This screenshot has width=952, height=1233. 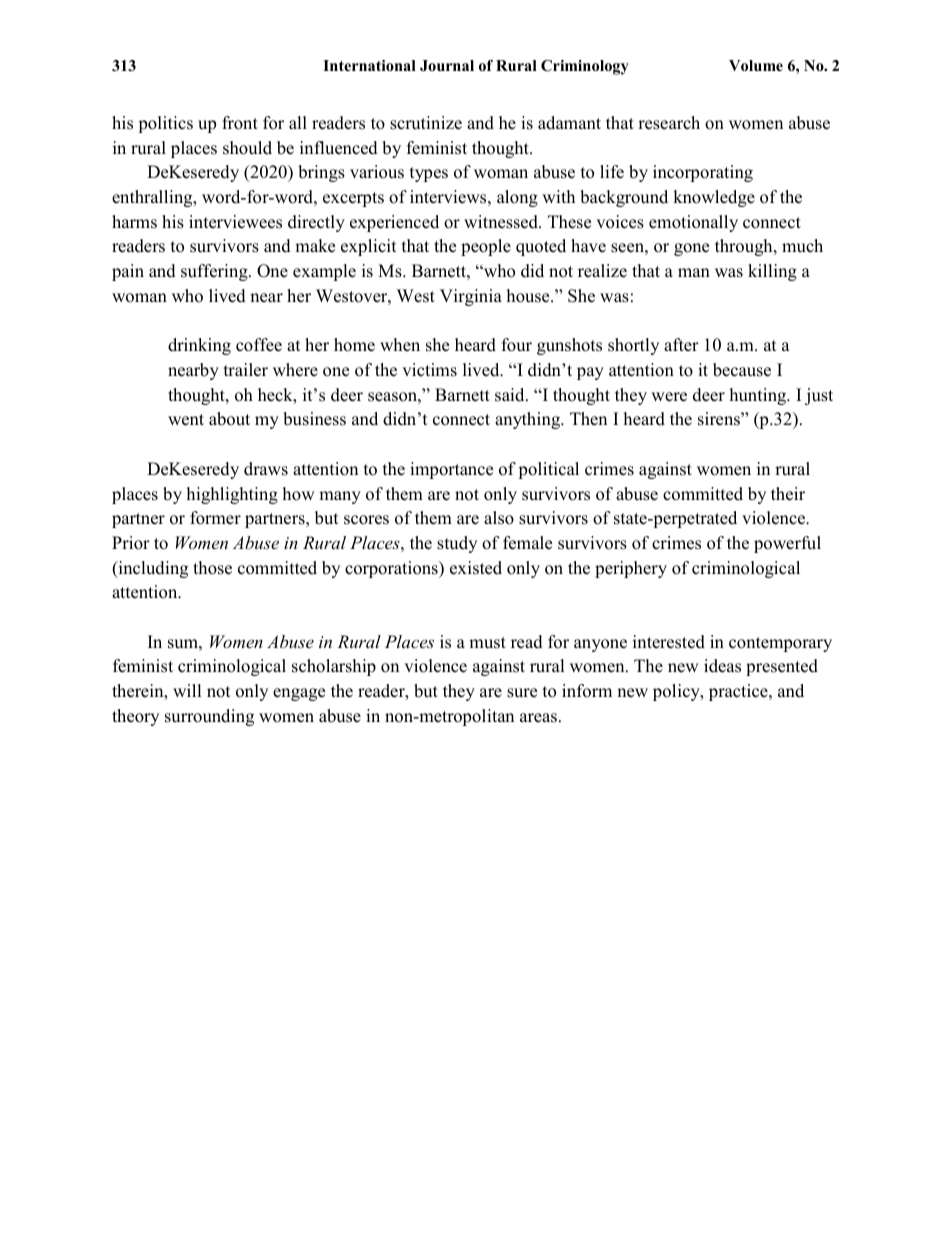 What do you see at coordinates (788, 494) in the screenshot?
I see `their` at bounding box center [788, 494].
